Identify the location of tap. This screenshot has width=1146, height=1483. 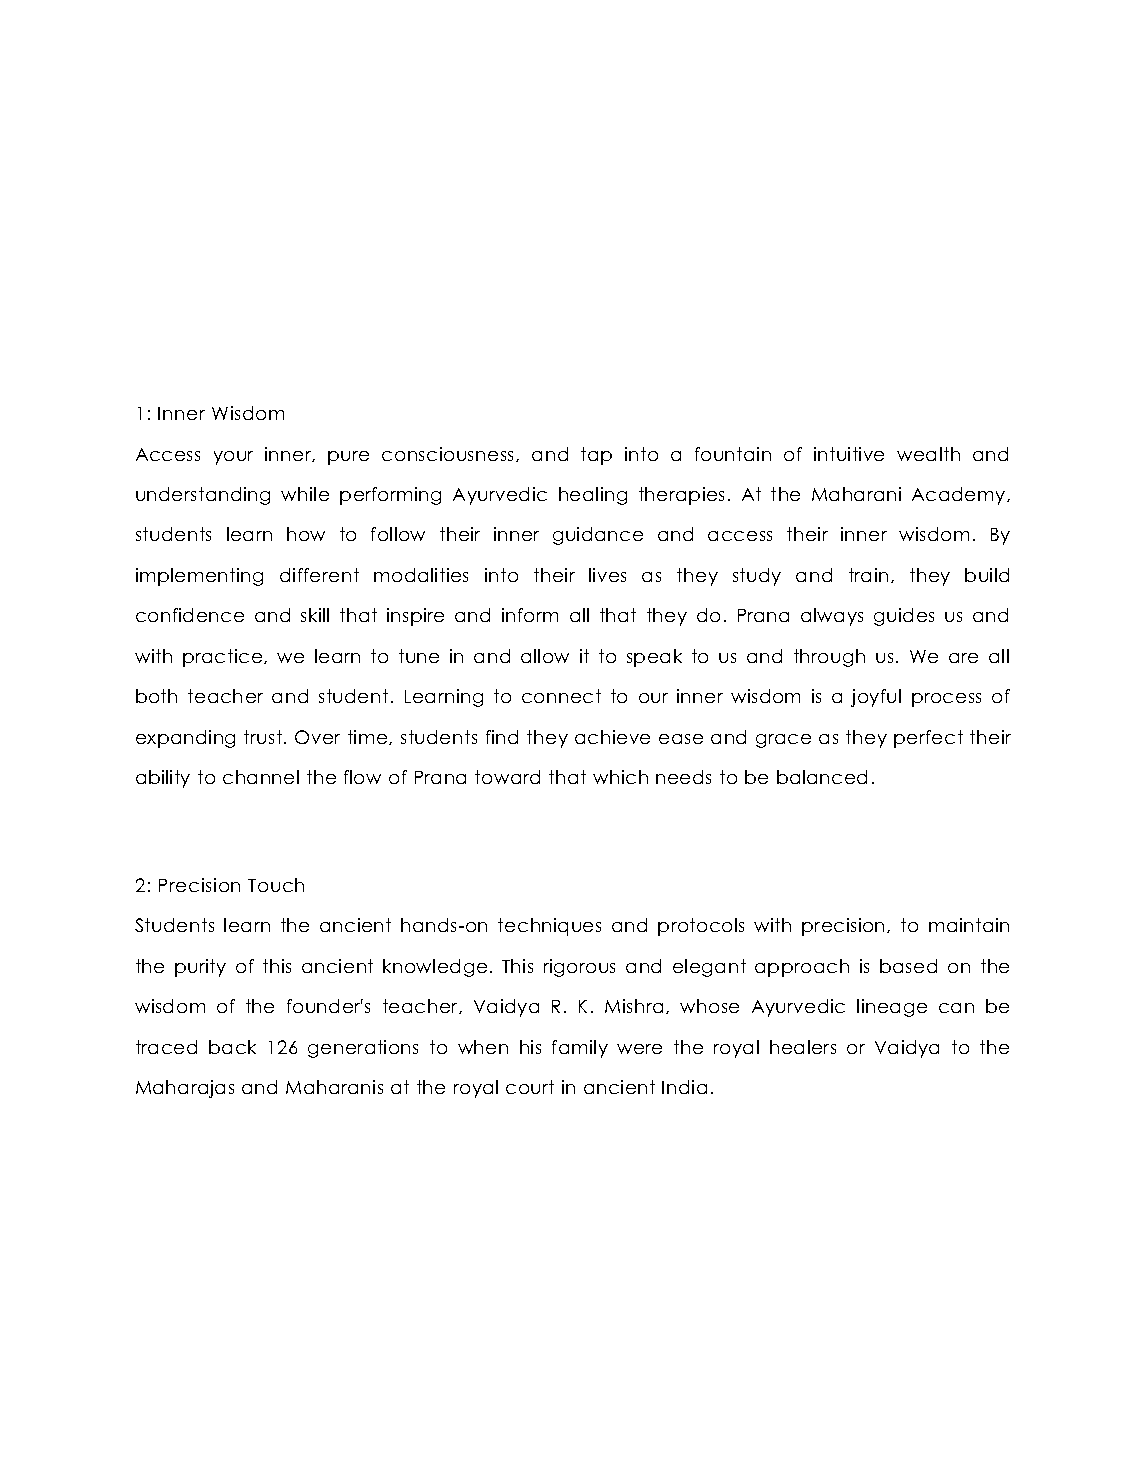
(596, 456).
